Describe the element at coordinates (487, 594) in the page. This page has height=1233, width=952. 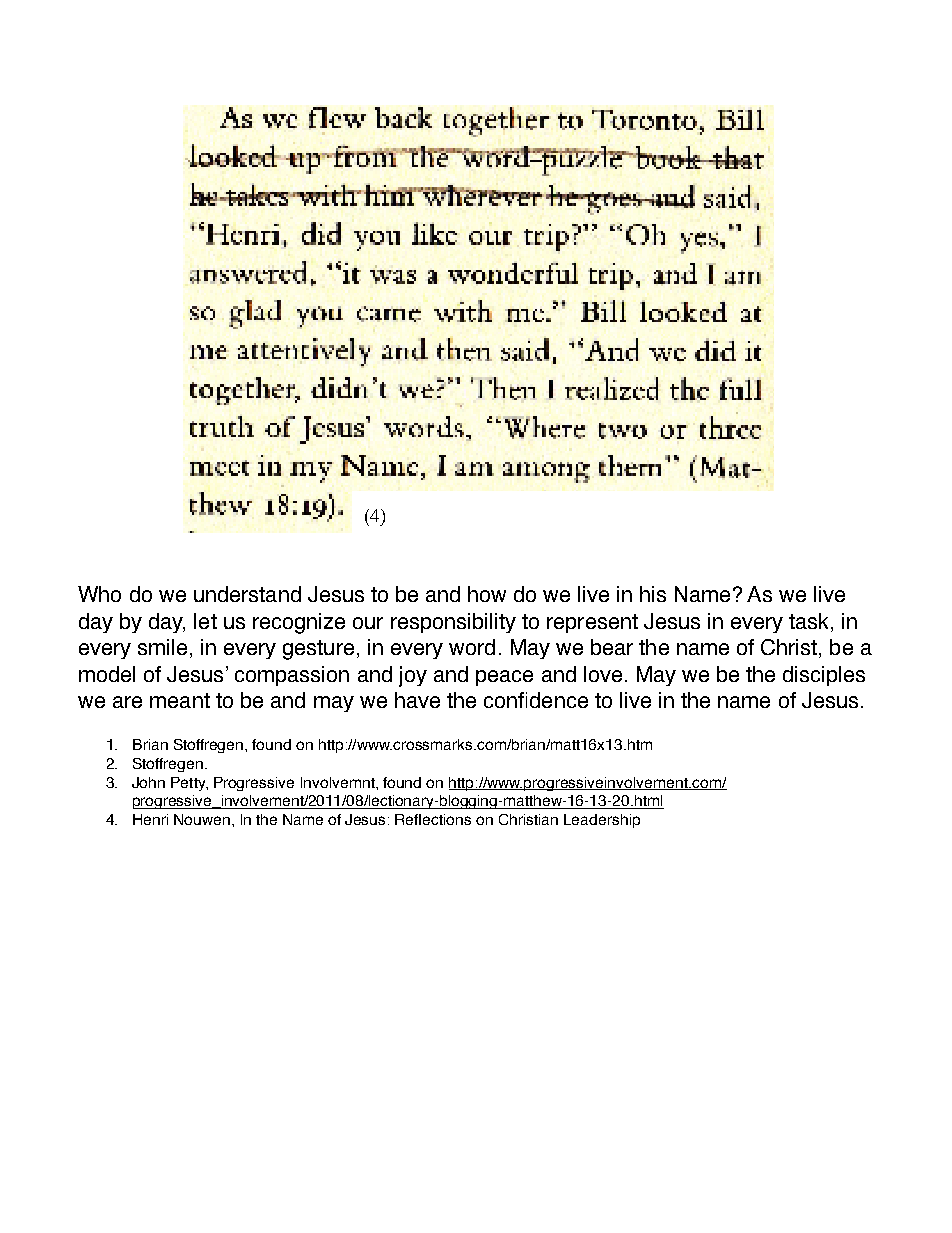
I see `how` at that location.
